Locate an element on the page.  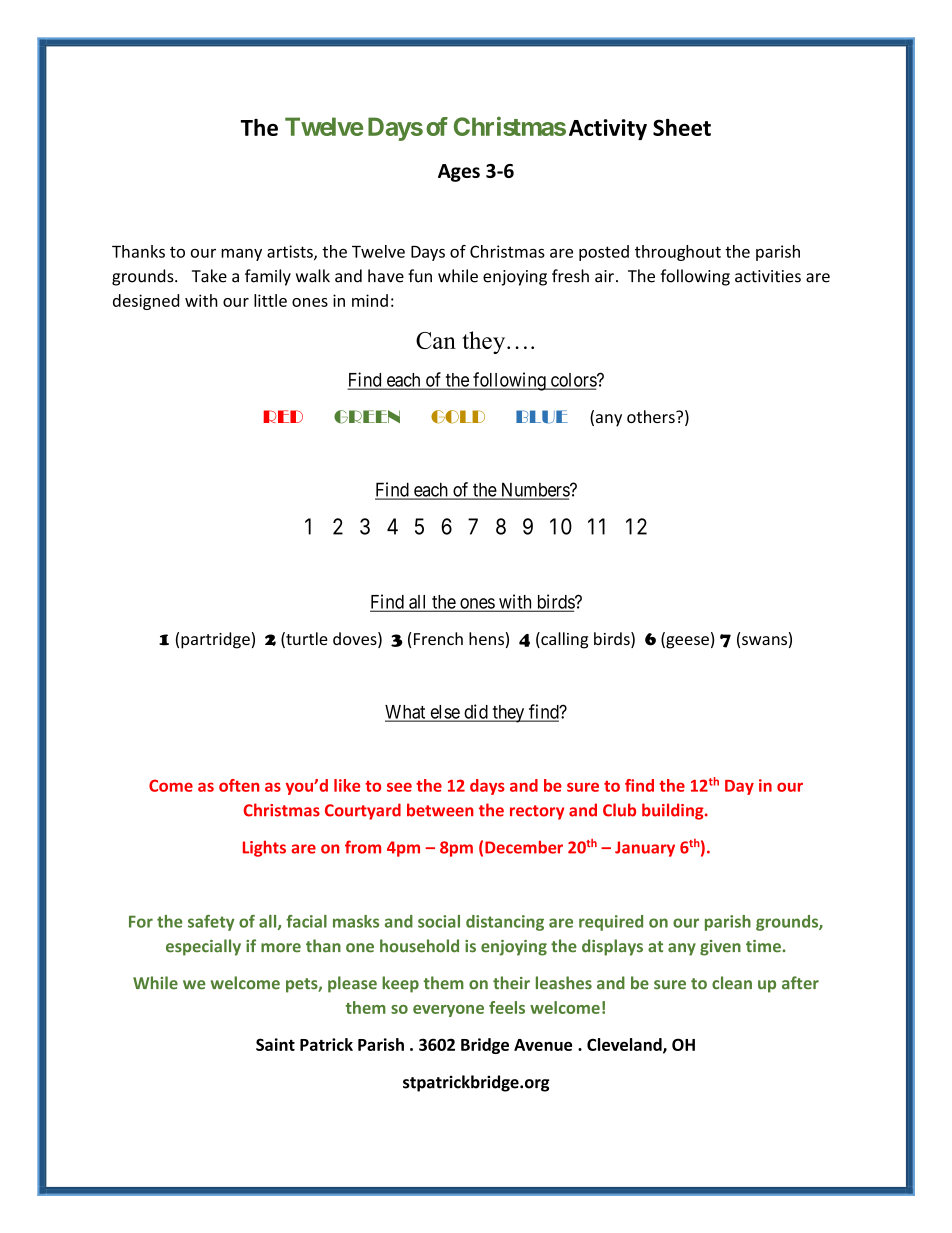
calling is located at coordinates (563, 640).
